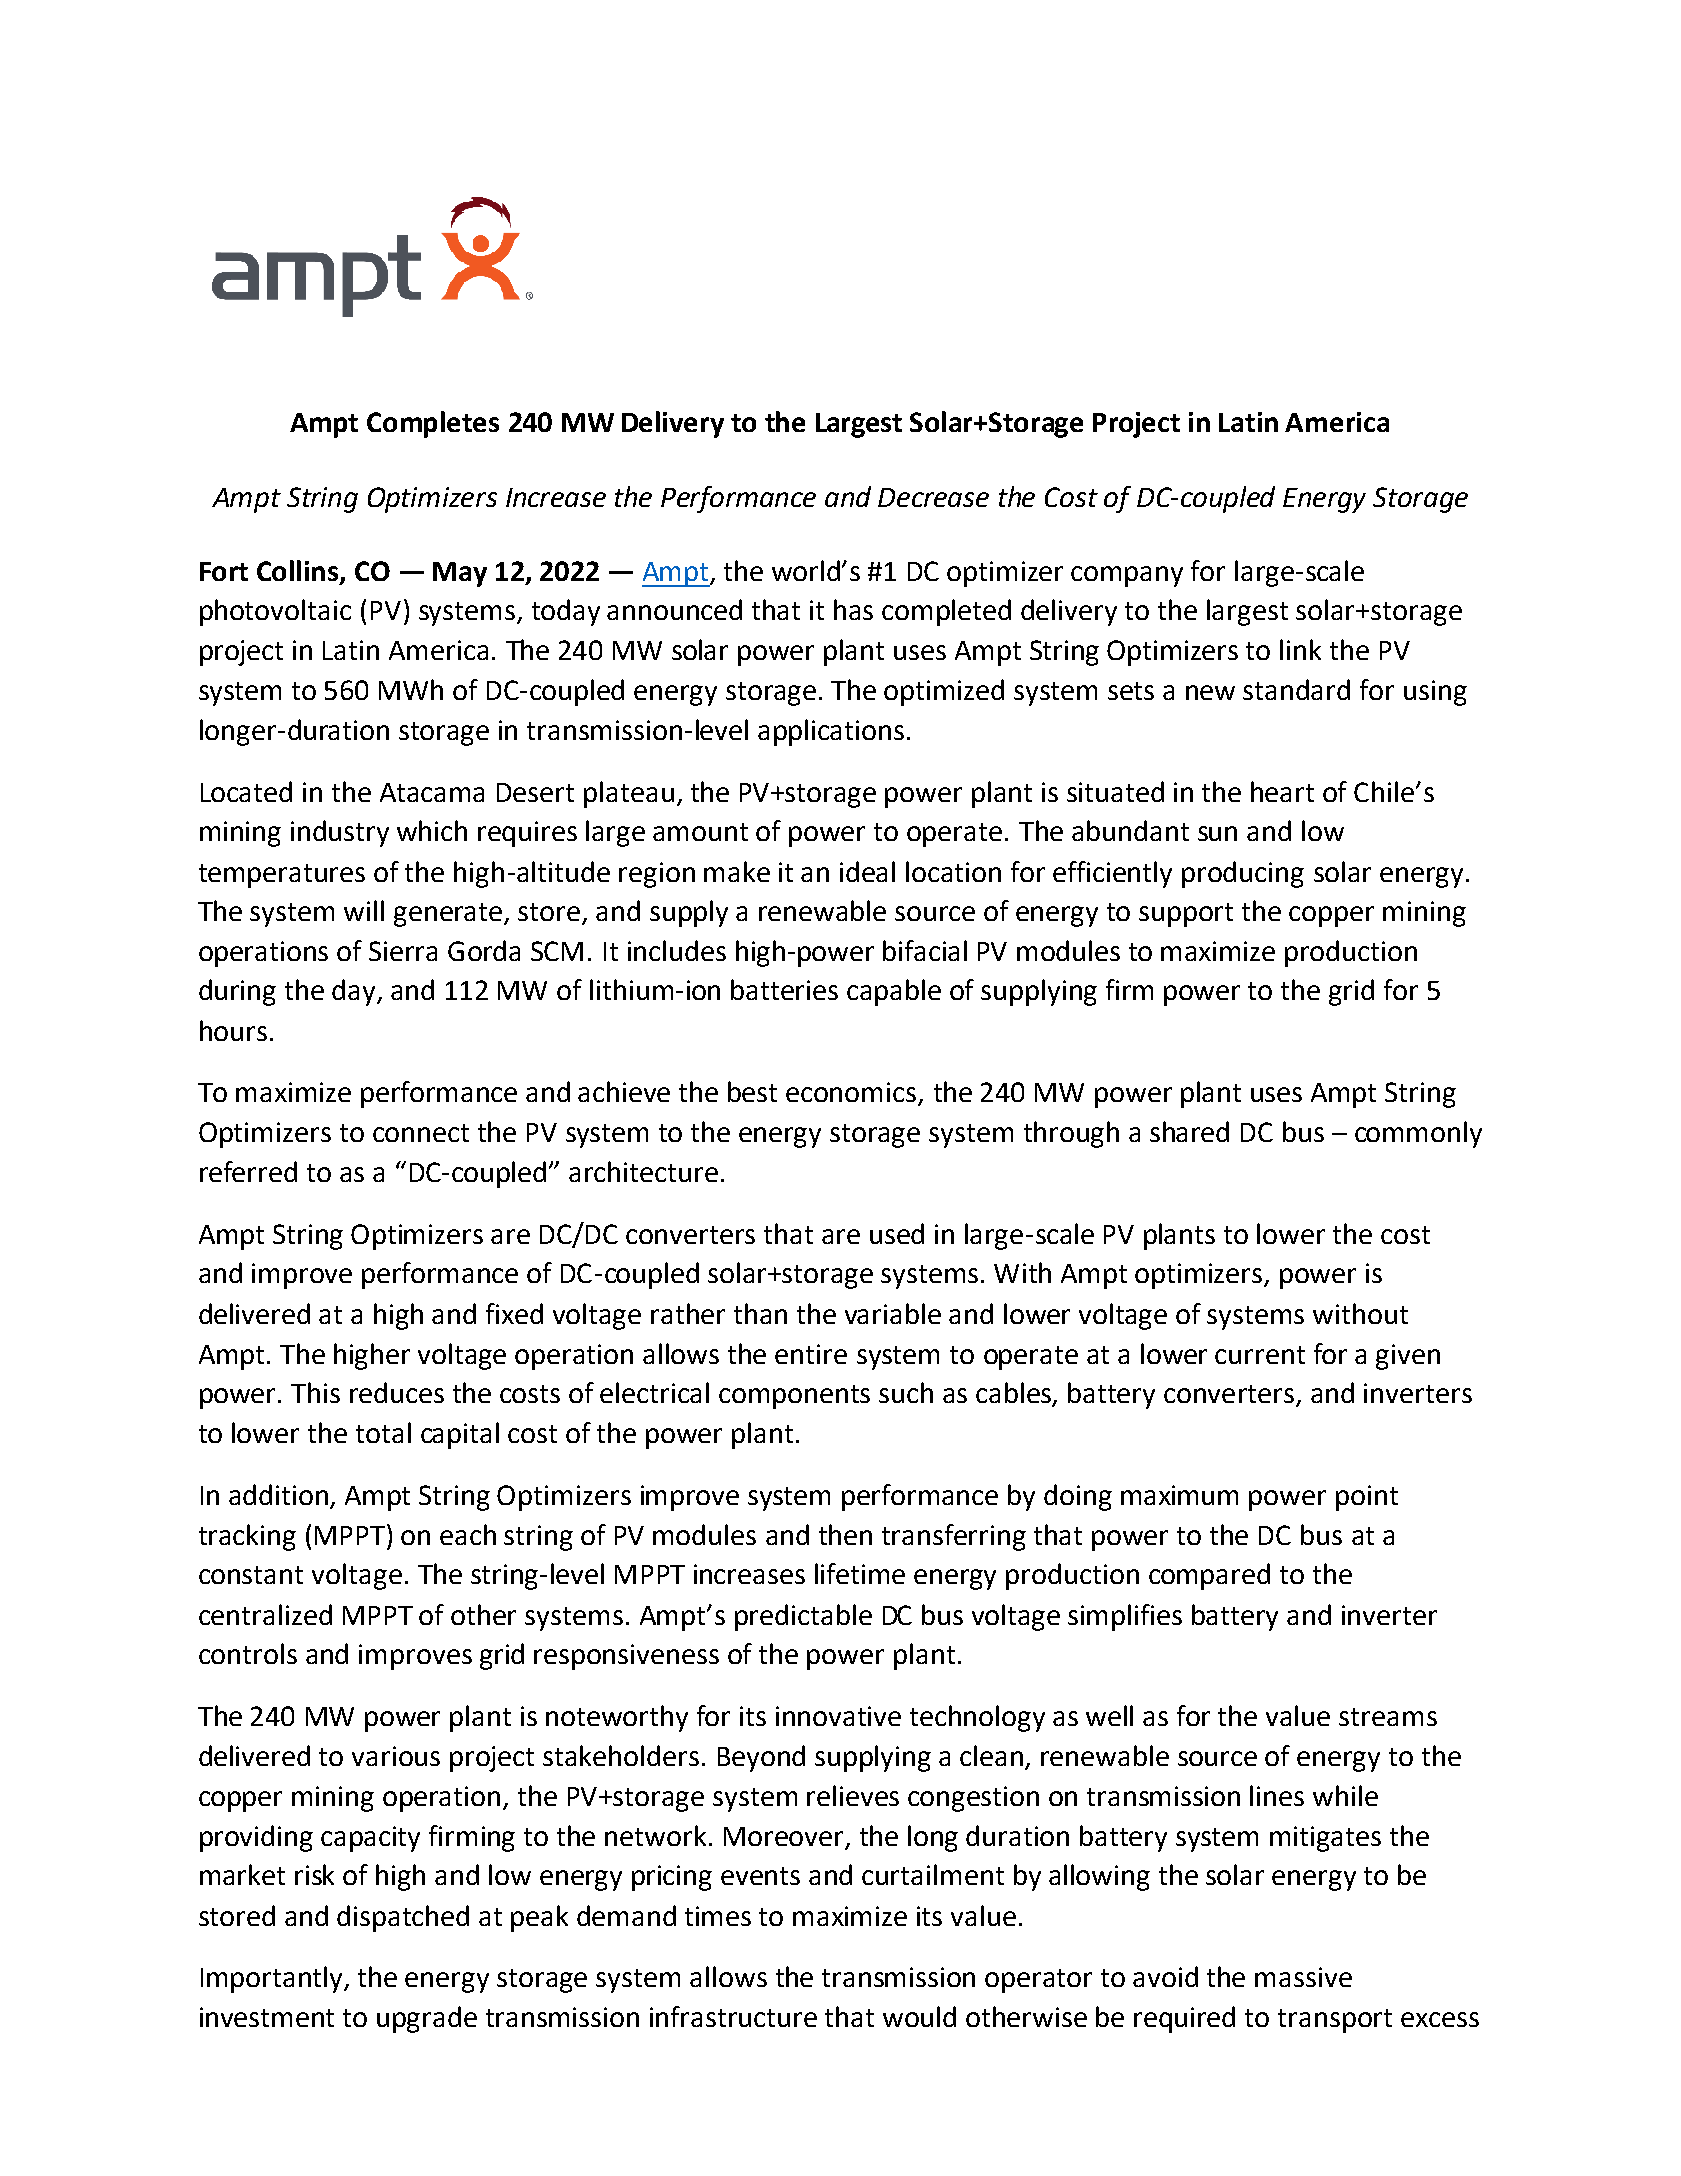 This document has height=2176, width=1681. What do you see at coordinates (919, 2016) in the document?
I see `would` at bounding box center [919, 2016].
